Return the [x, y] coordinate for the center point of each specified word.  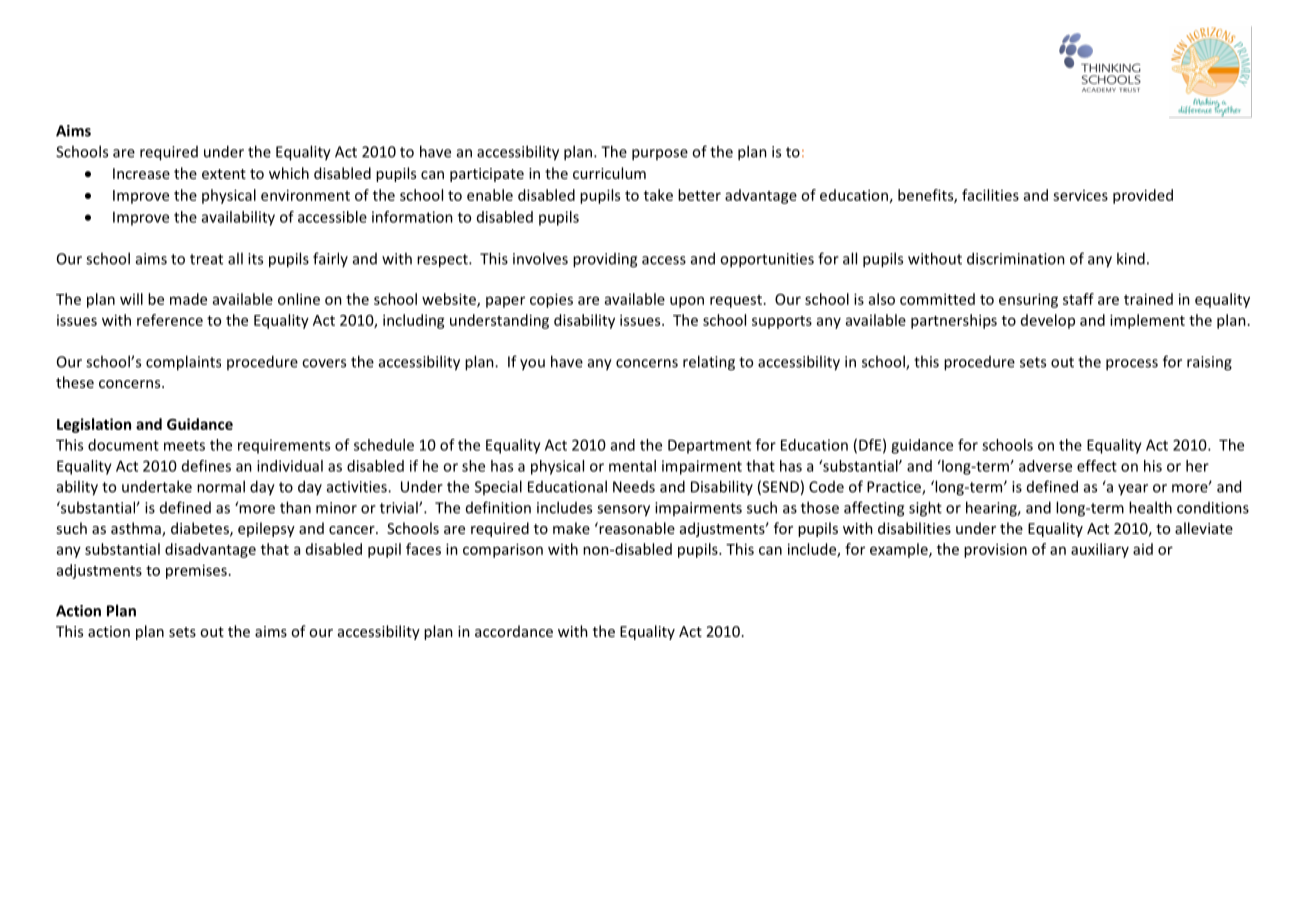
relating [709, 363]
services [1080, 195]
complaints [183, 363]
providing [605, 260]
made [188, 299]
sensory [623, 511]
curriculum [609, 173]
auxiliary [1100, 550]
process [1132, 365]
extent [224, 174]
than [295, 507]
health [1150, 507]
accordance [514, 631]
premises [196, 571]
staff [1078, 299]
